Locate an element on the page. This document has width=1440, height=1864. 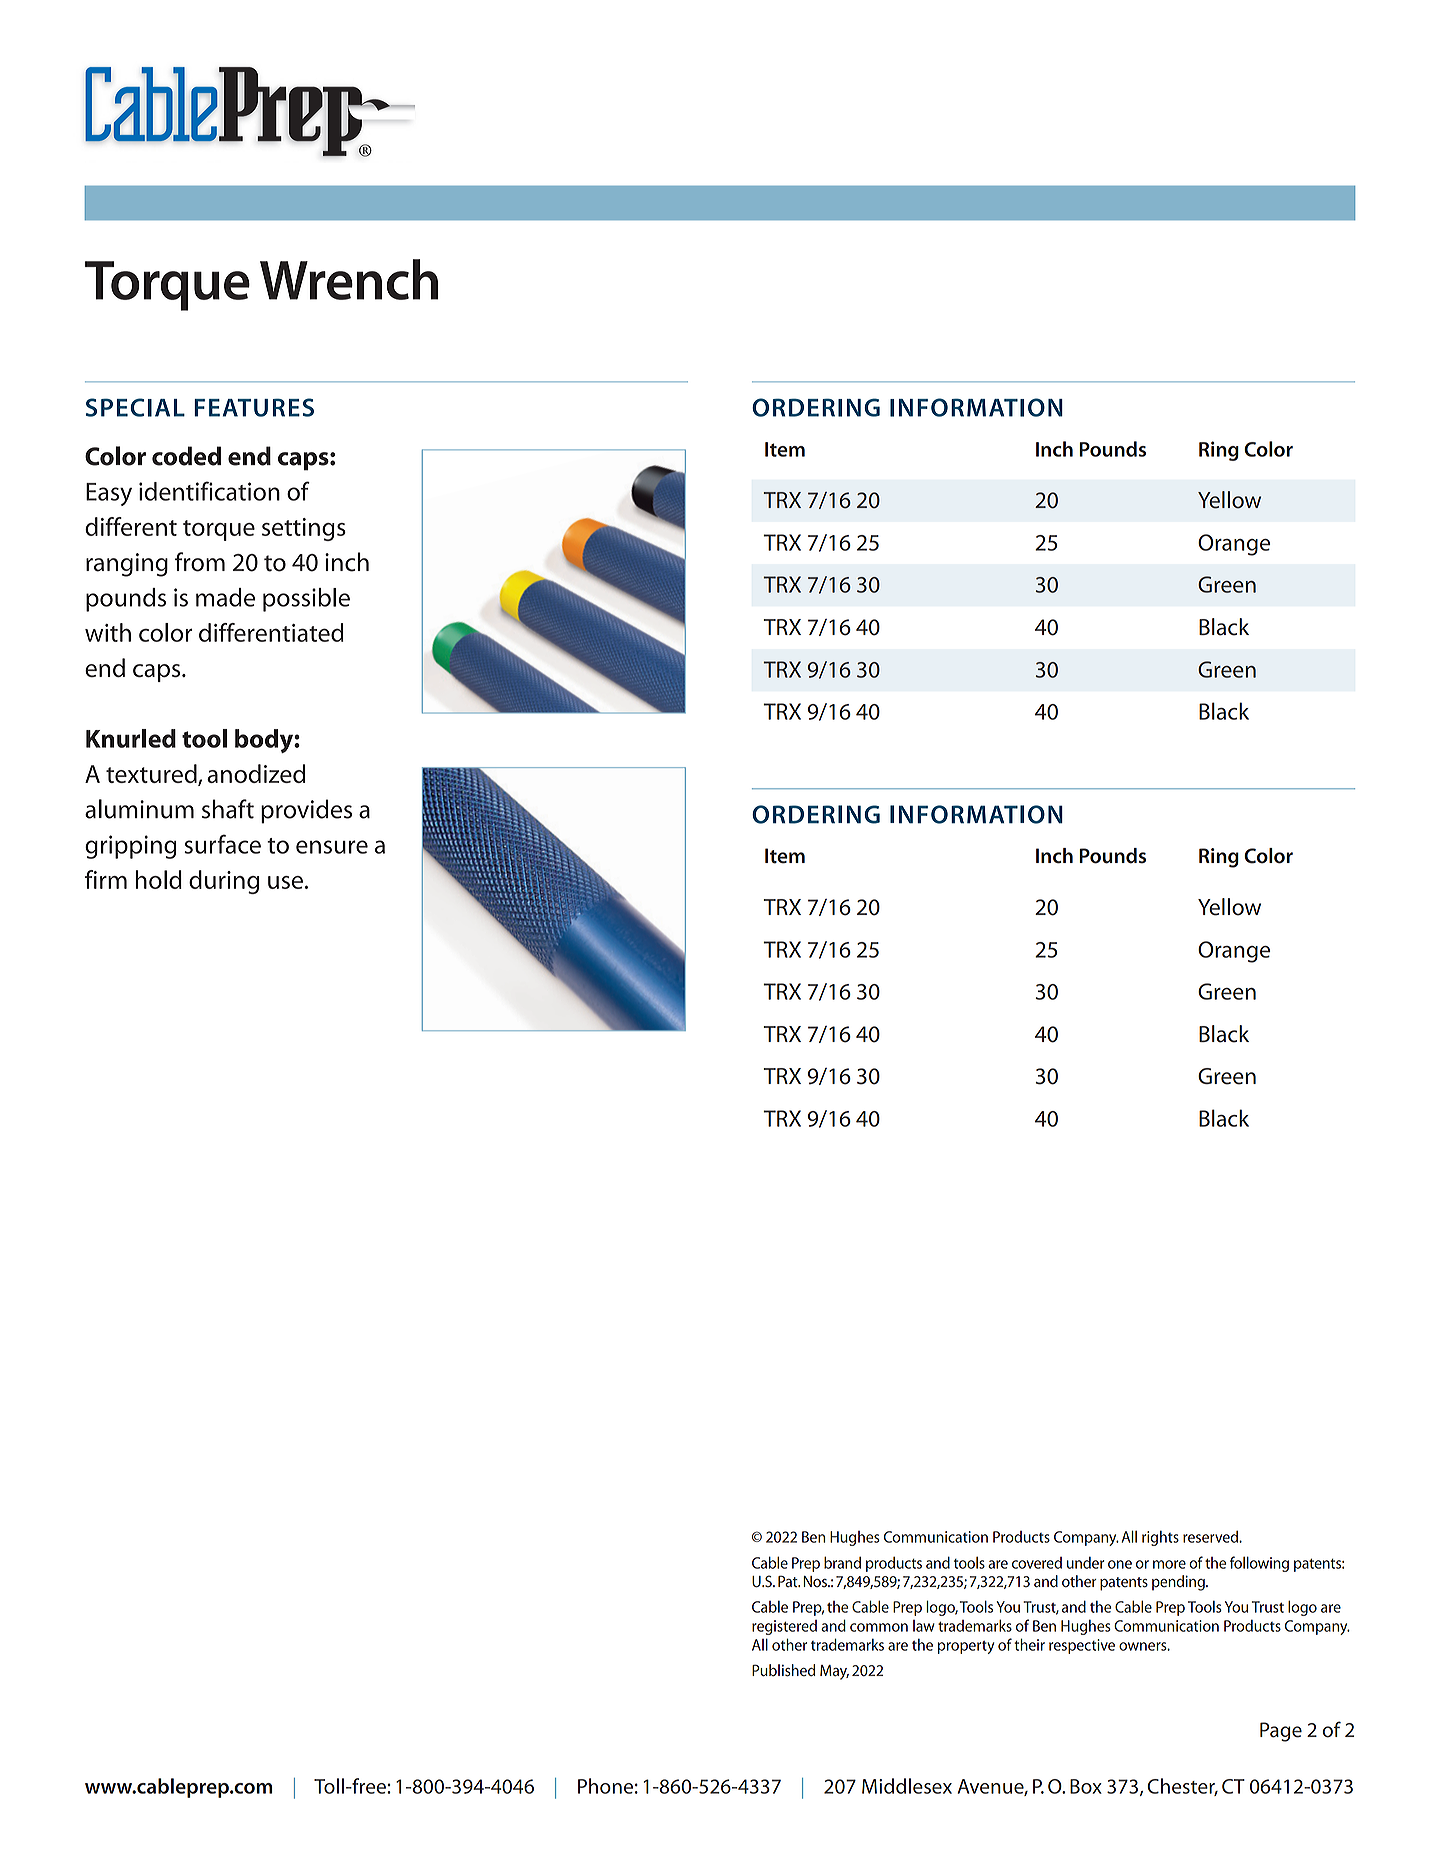
use is located at coordinates (285, 882).
